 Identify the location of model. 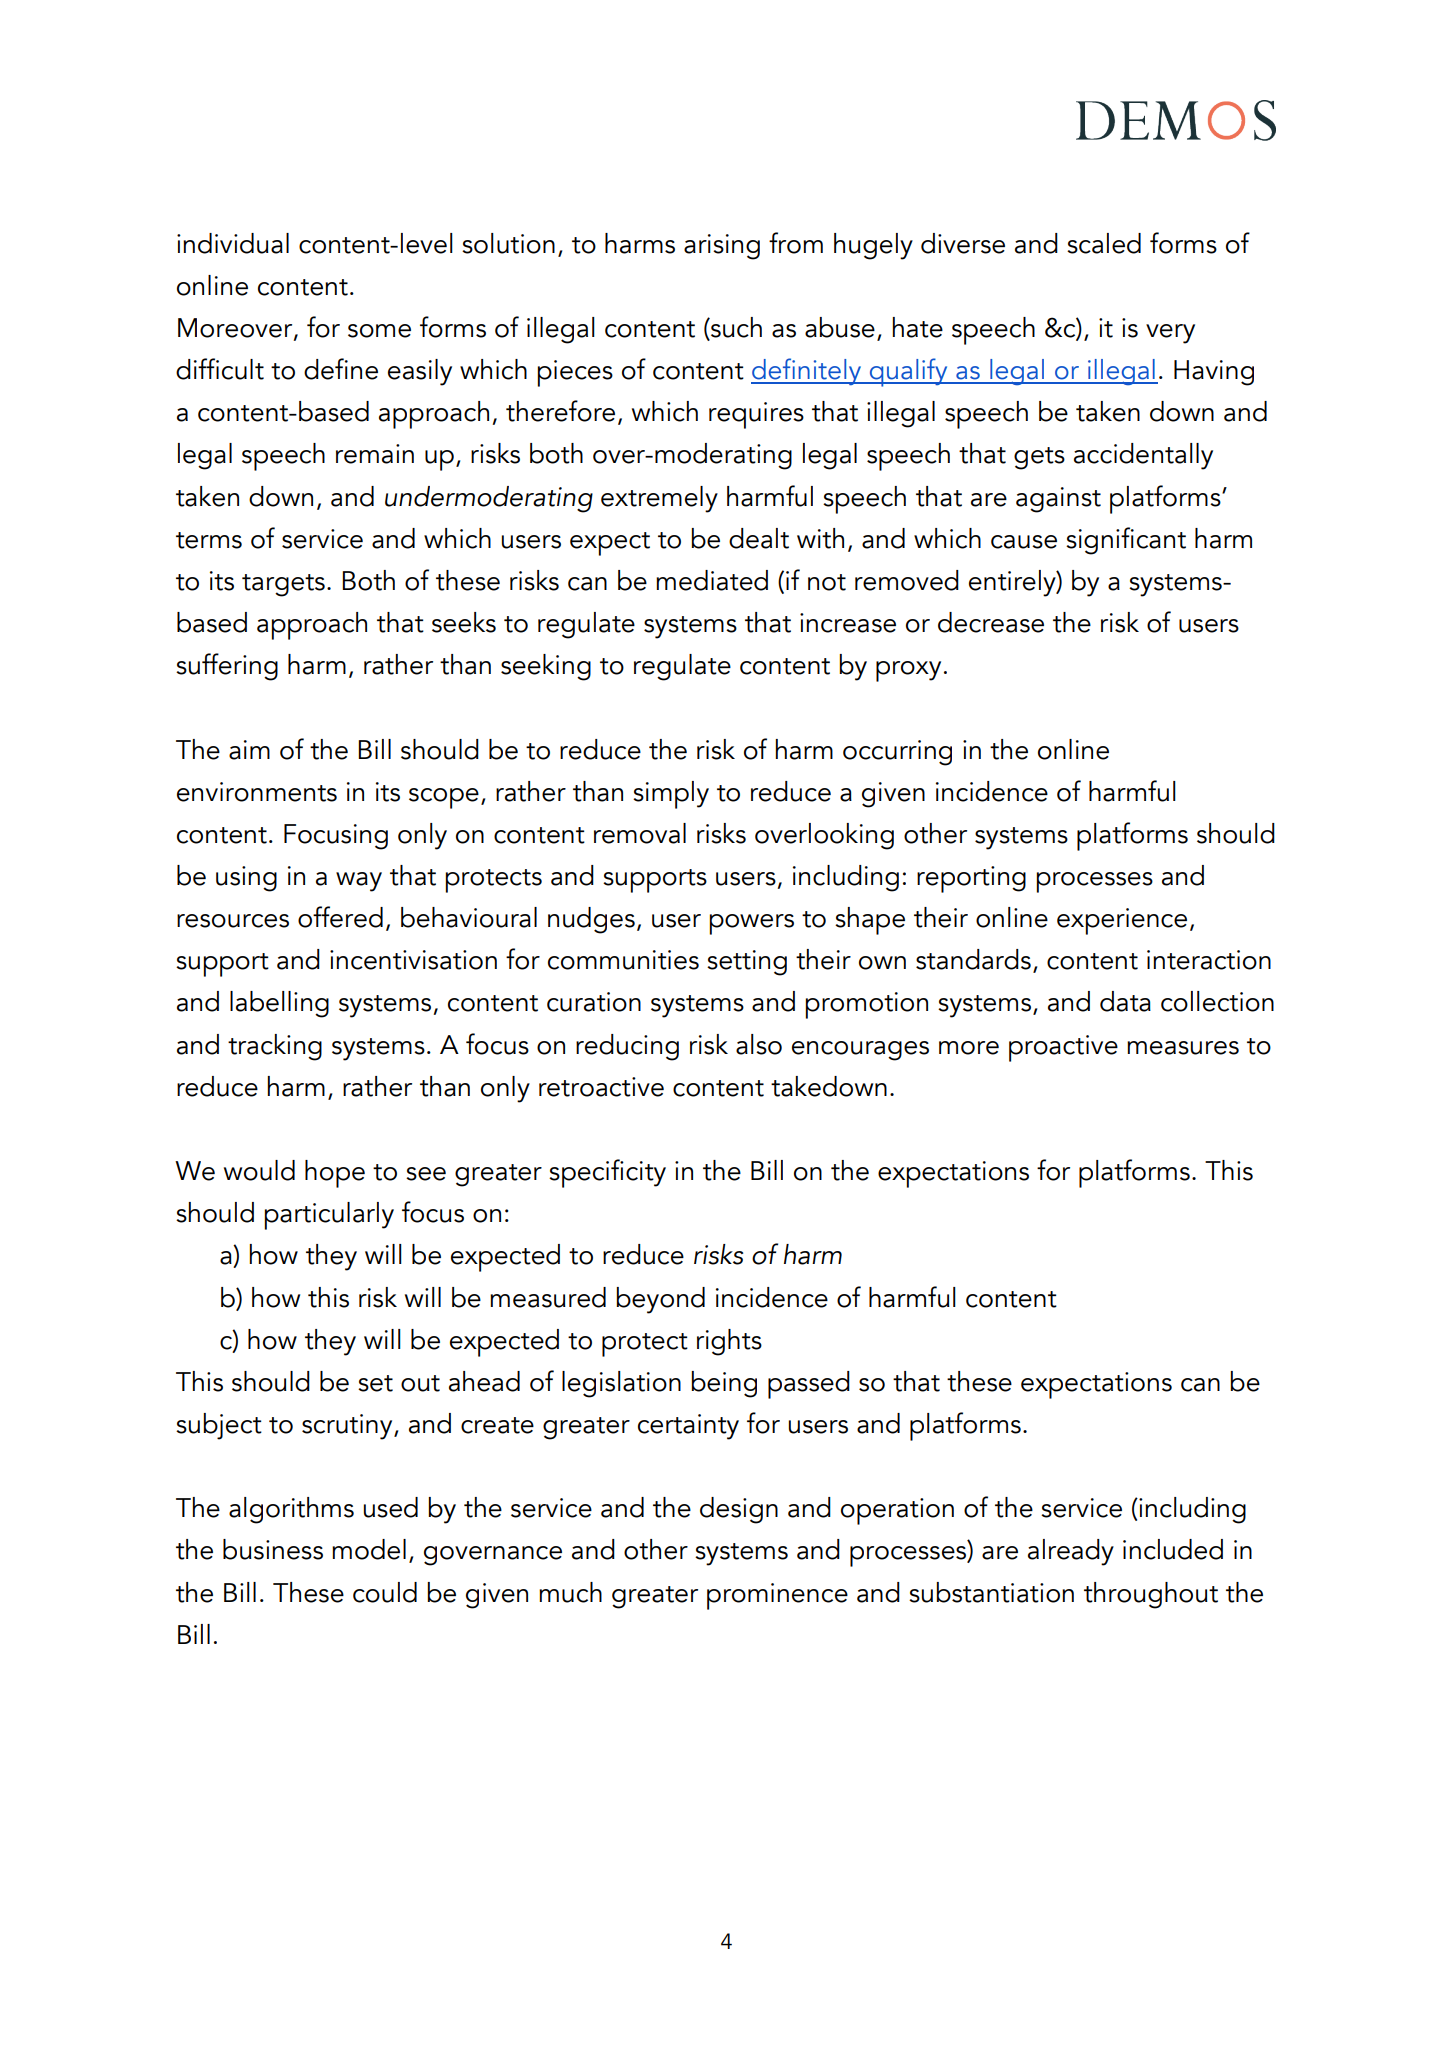
(369, 1549).
